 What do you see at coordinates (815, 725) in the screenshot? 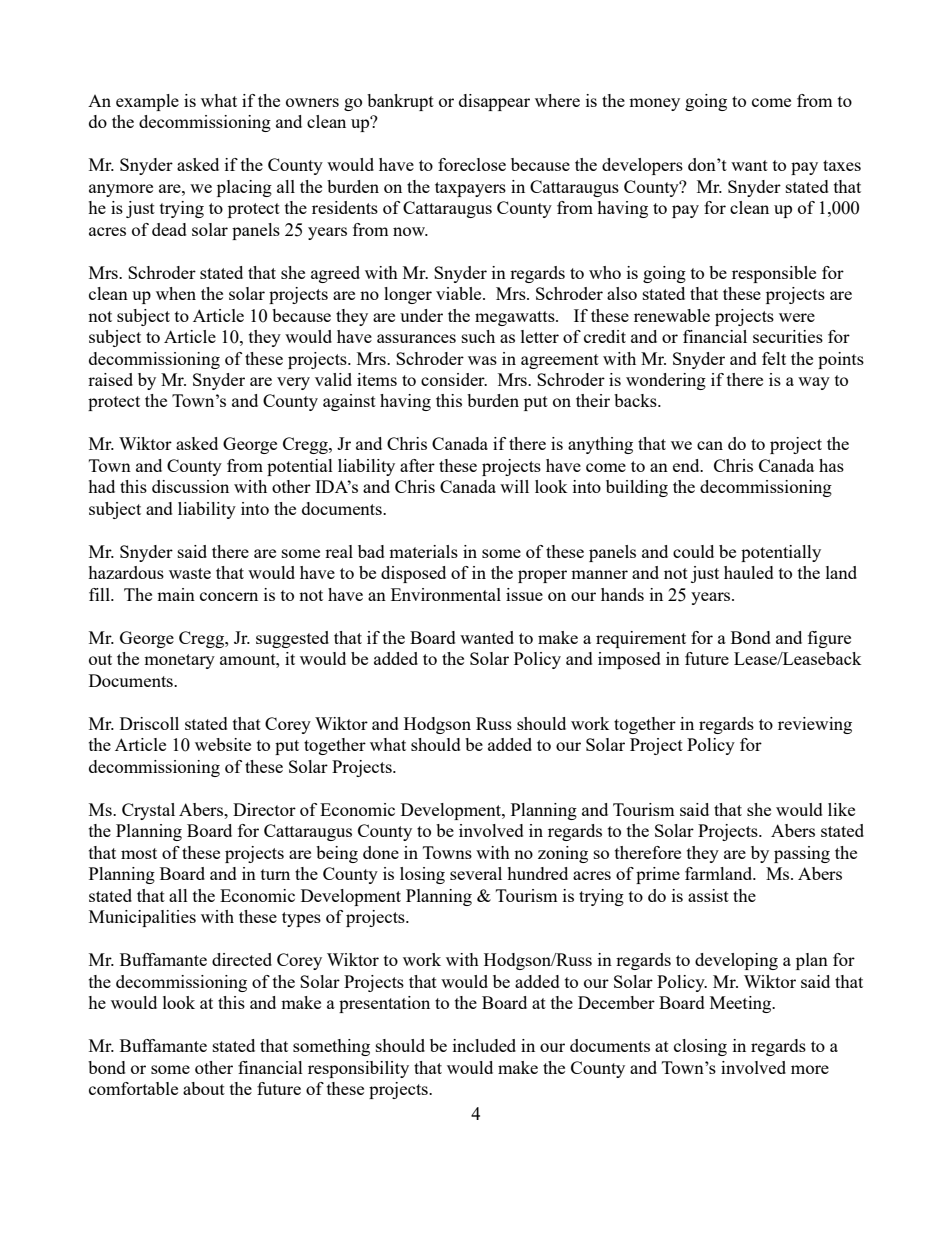
I see `reviewing` at bounding box center [815, 725].
